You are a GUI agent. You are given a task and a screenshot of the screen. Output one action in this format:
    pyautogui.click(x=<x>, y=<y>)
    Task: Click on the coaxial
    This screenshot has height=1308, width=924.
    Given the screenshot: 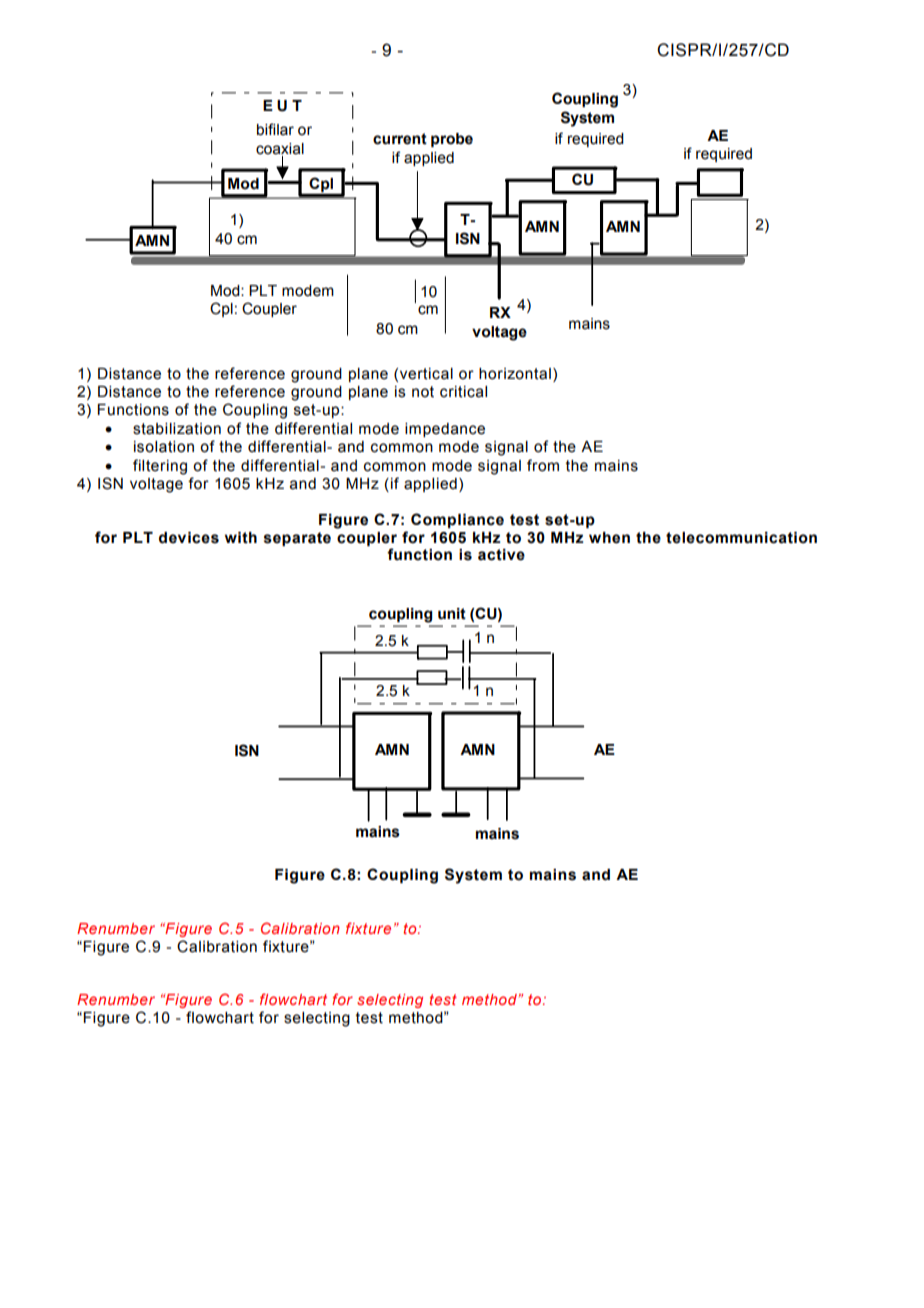 What is the action you would take?
    pyautogui.click(x=280, y=149)
